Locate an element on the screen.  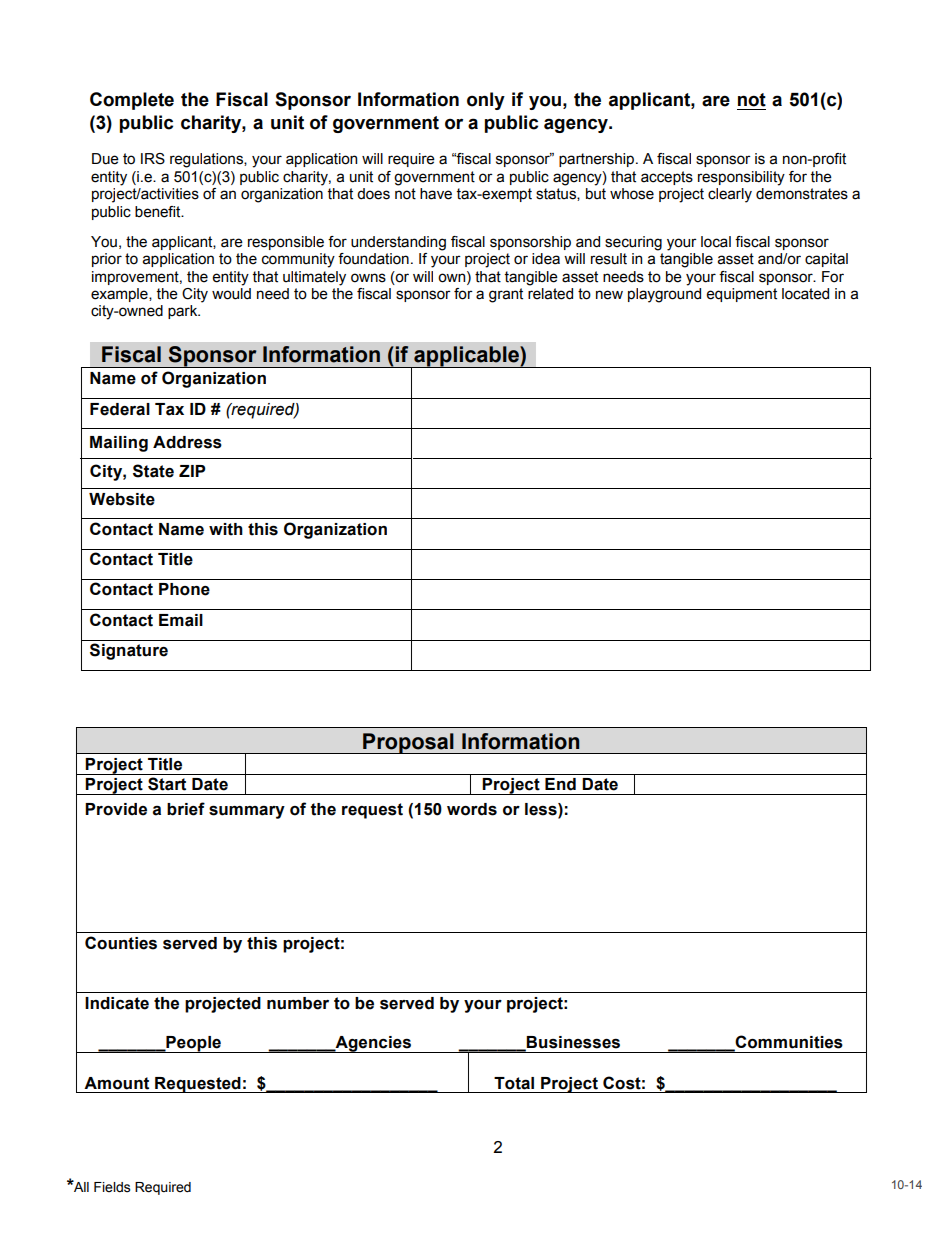
words is located at coordinates (472, 809).
